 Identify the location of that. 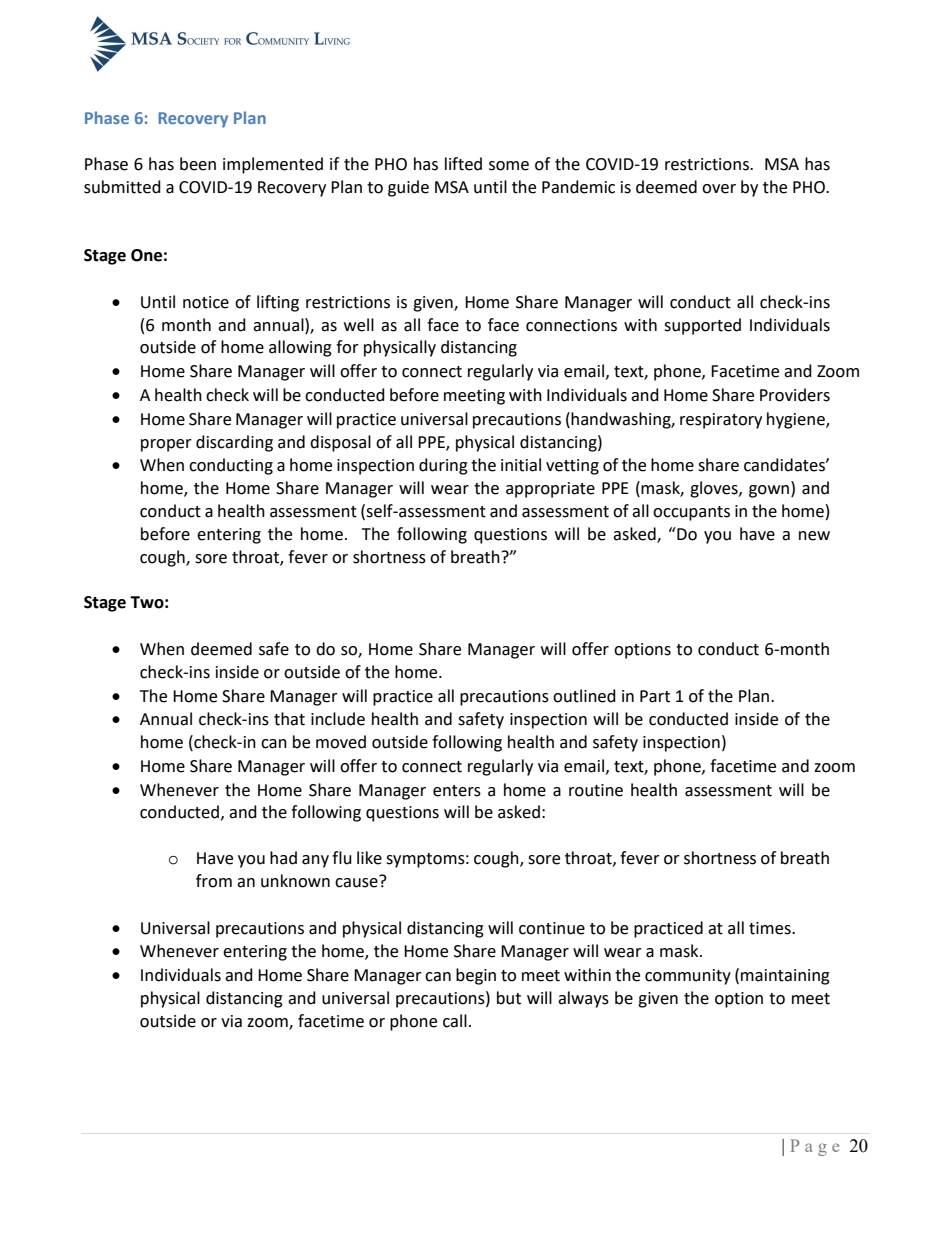
(289, 719).
